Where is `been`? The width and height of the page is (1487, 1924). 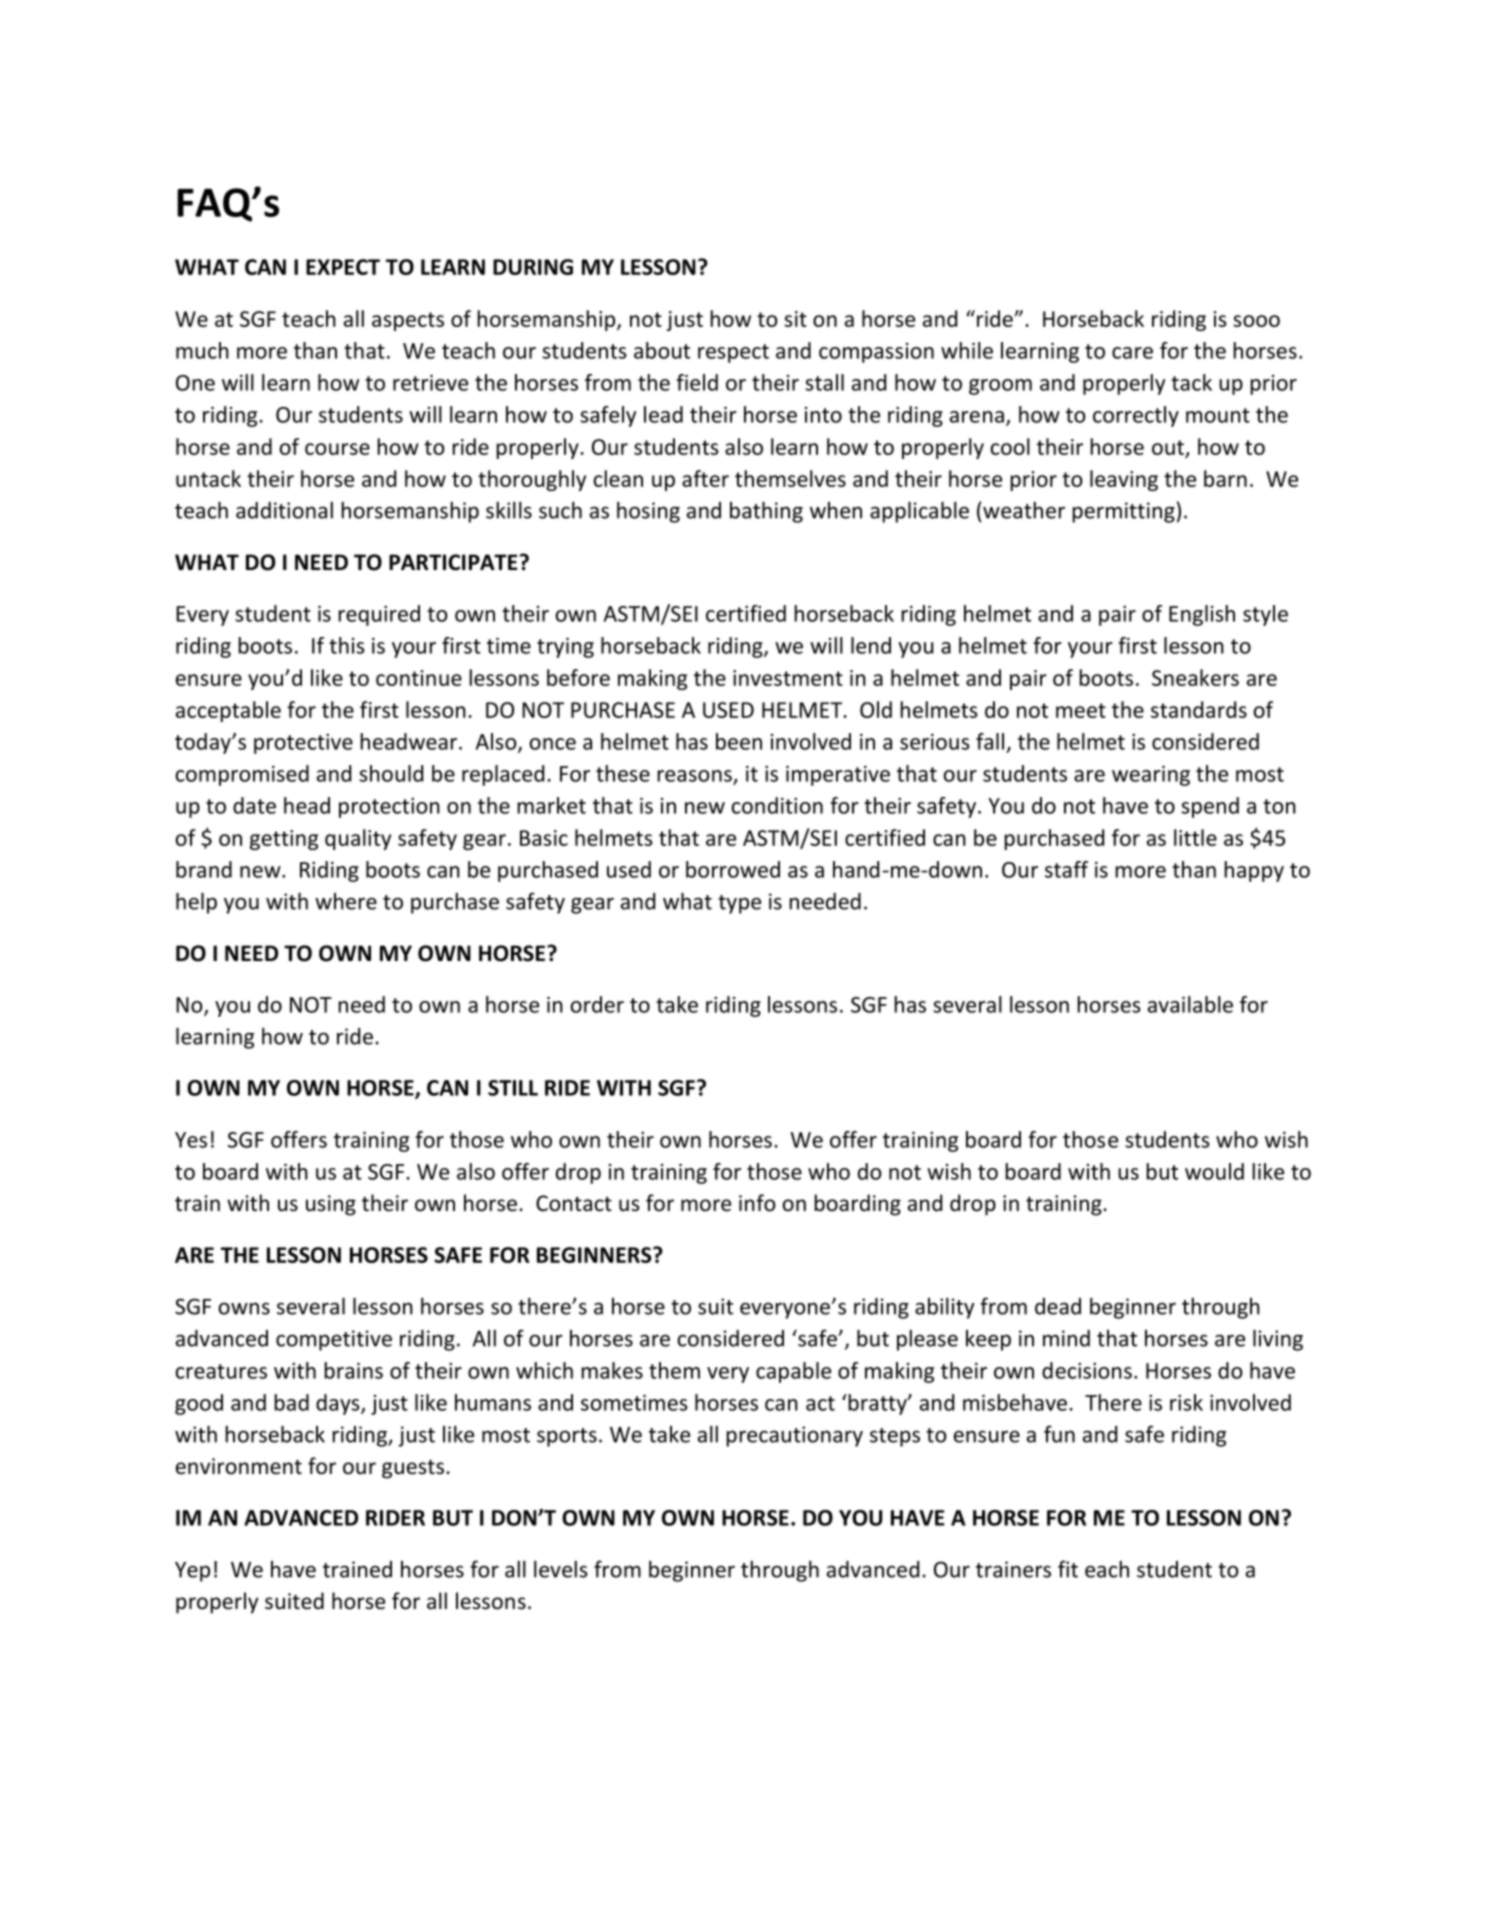
been is located at coordinates (739, 741).
